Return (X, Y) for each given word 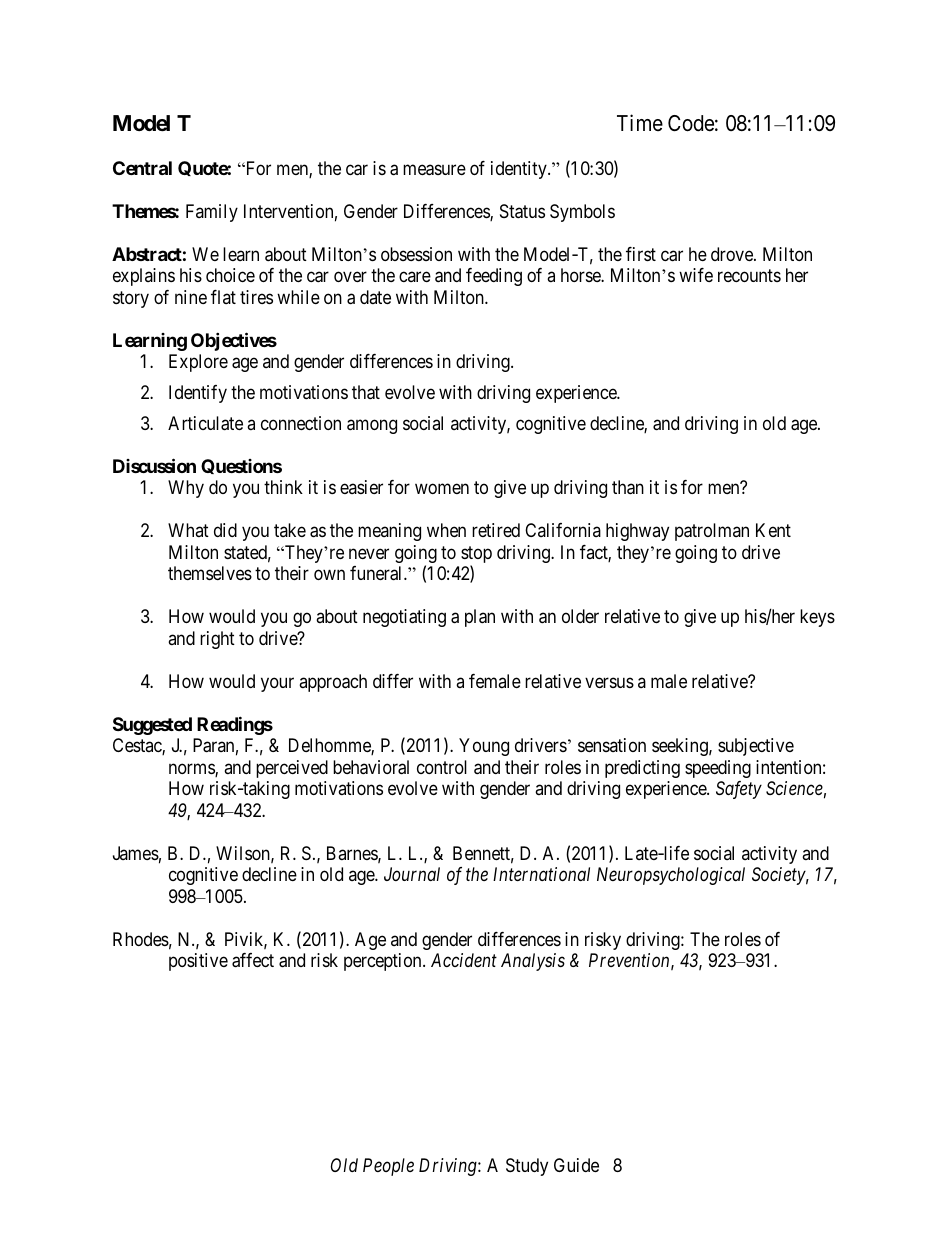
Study (527, 1167)
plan (480, 618)
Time (640, 123)
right (217, 640)
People (388, 1167)
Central (142, 168)
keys (817, 618)
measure (434, 170)
